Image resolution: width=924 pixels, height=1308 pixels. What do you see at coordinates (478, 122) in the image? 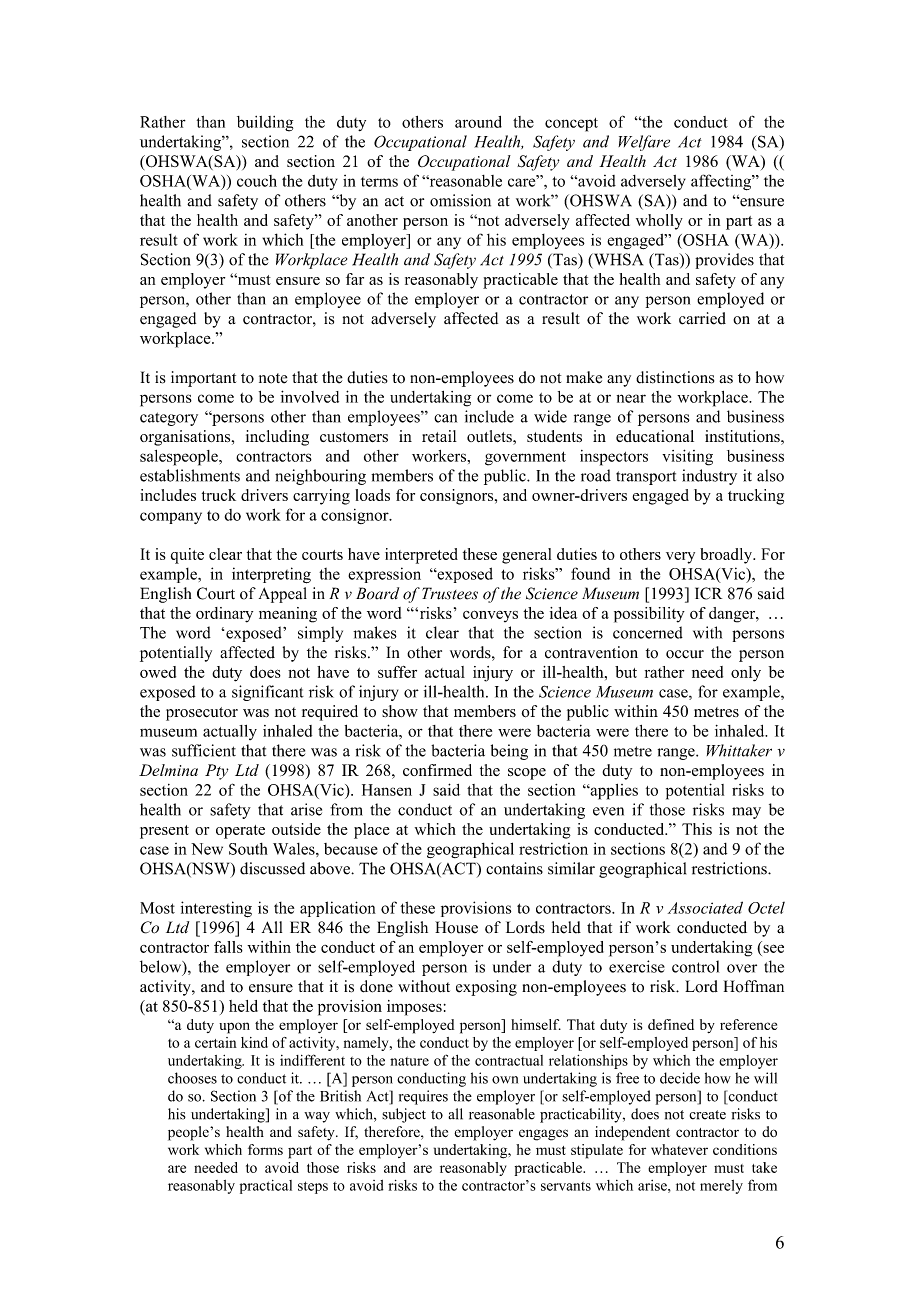
I see `around` at bounding box center [478, 122].
